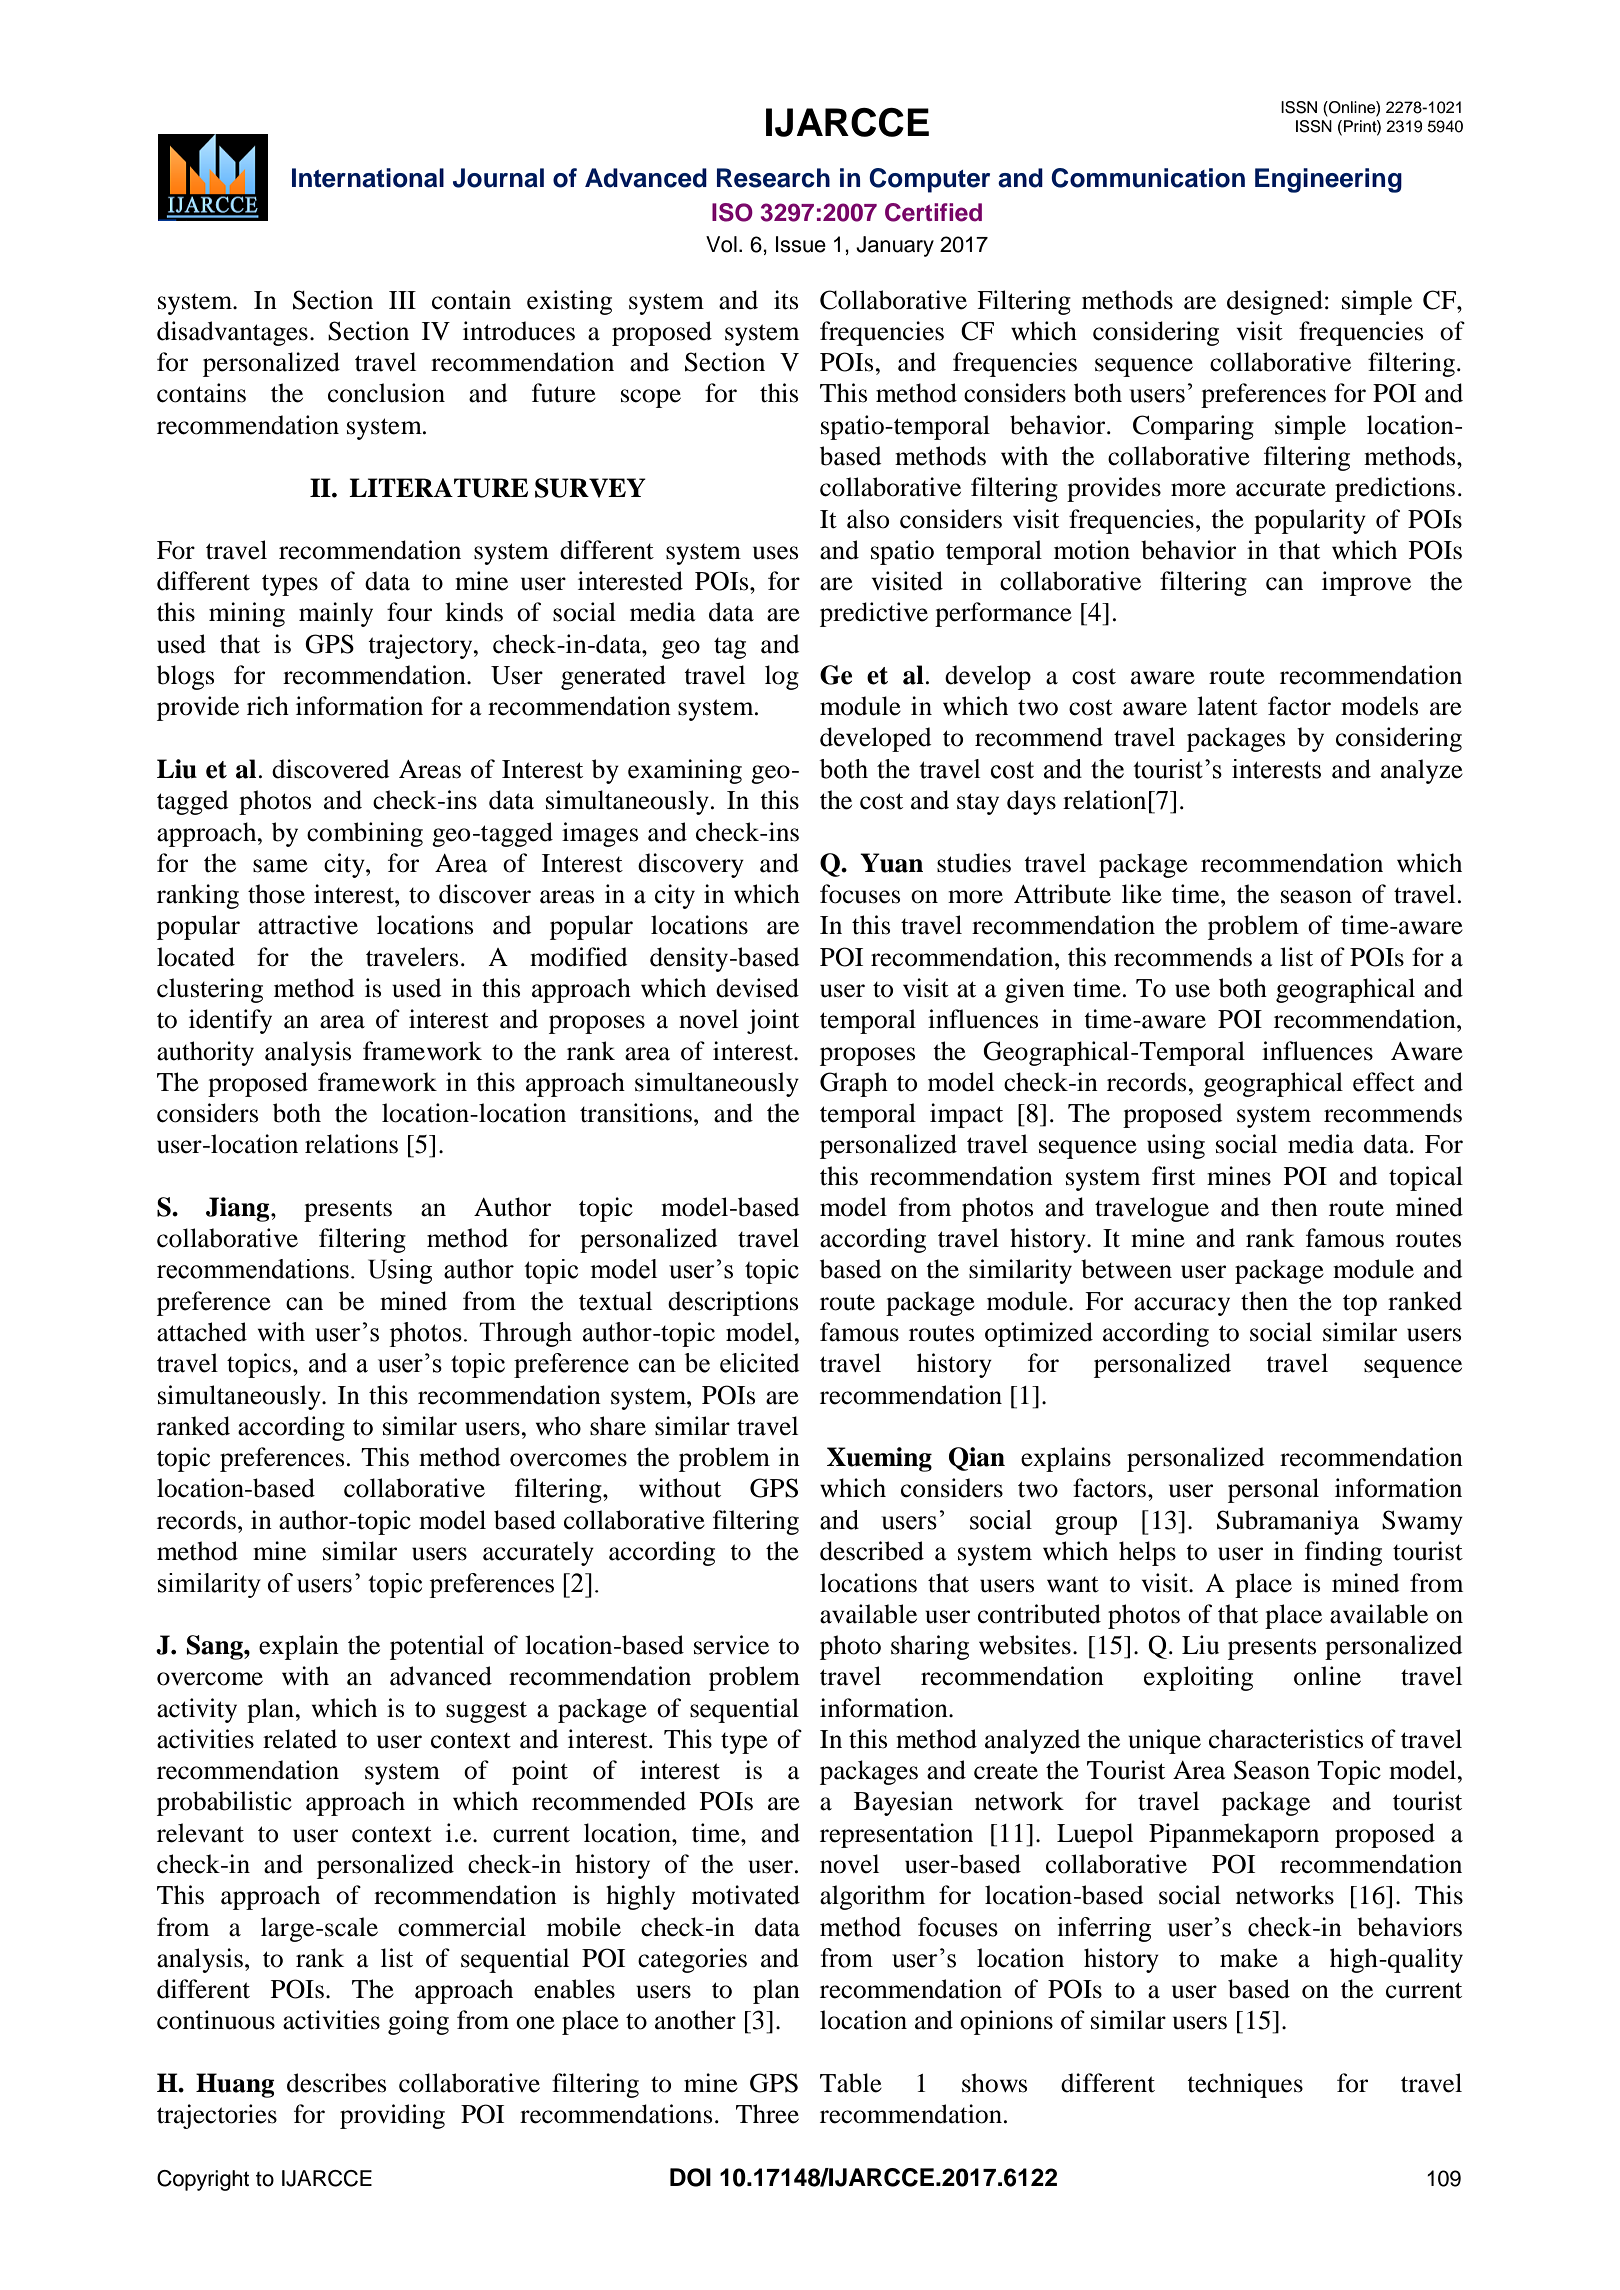 The image size is (1620, 2290). Describe the element at coordinates (1173, 1176) in the screenshot. I see `first` at that location.
